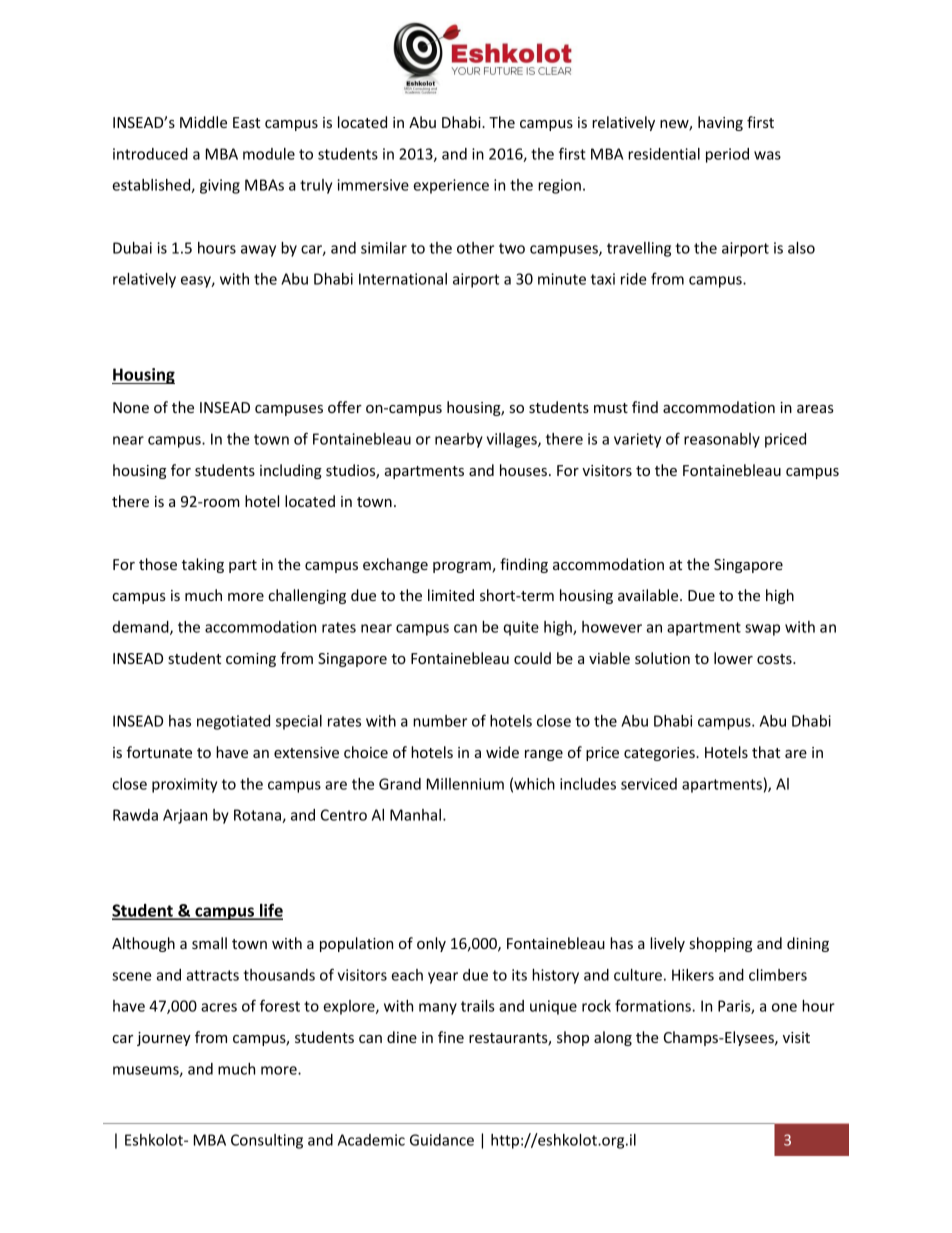 This page has width=952, height=1233. What do you see at coordinates (431, 944) in the page?
I see `only` at bounding box center [431, 944].
